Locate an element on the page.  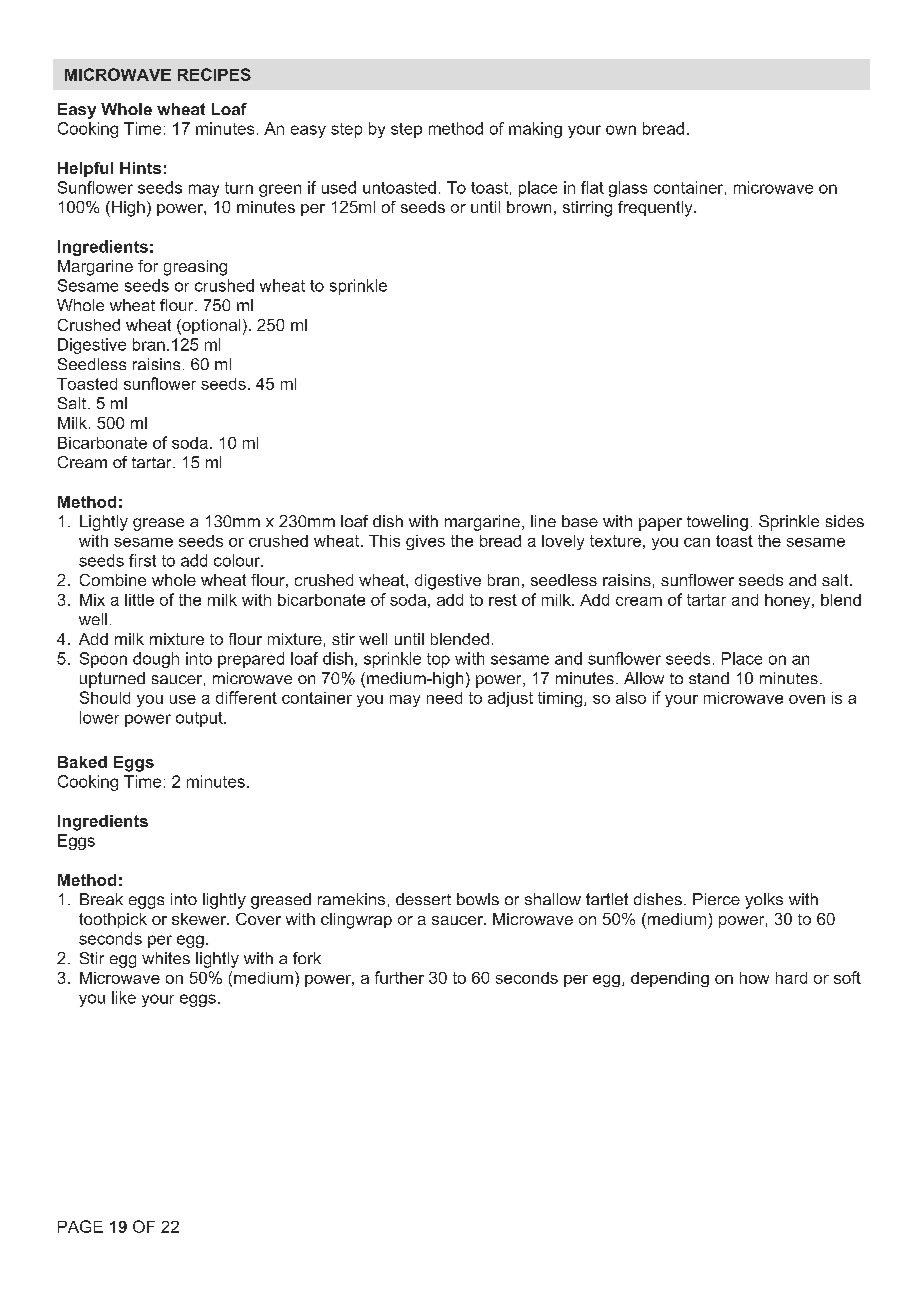
frequently is located at coordinates (656, 209).
